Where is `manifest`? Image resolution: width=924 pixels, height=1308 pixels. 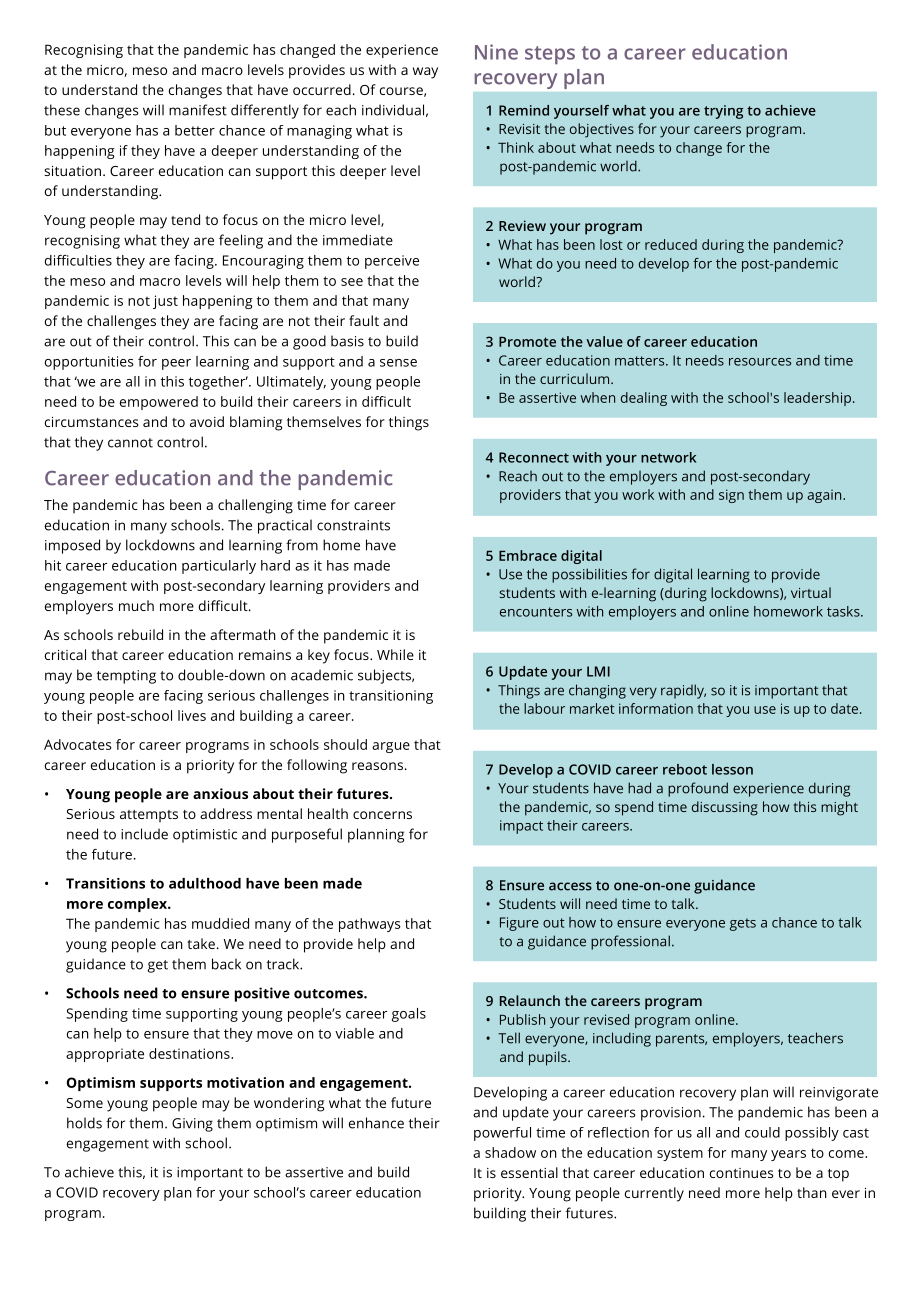
manifest is located at coordinates (198, 110).
